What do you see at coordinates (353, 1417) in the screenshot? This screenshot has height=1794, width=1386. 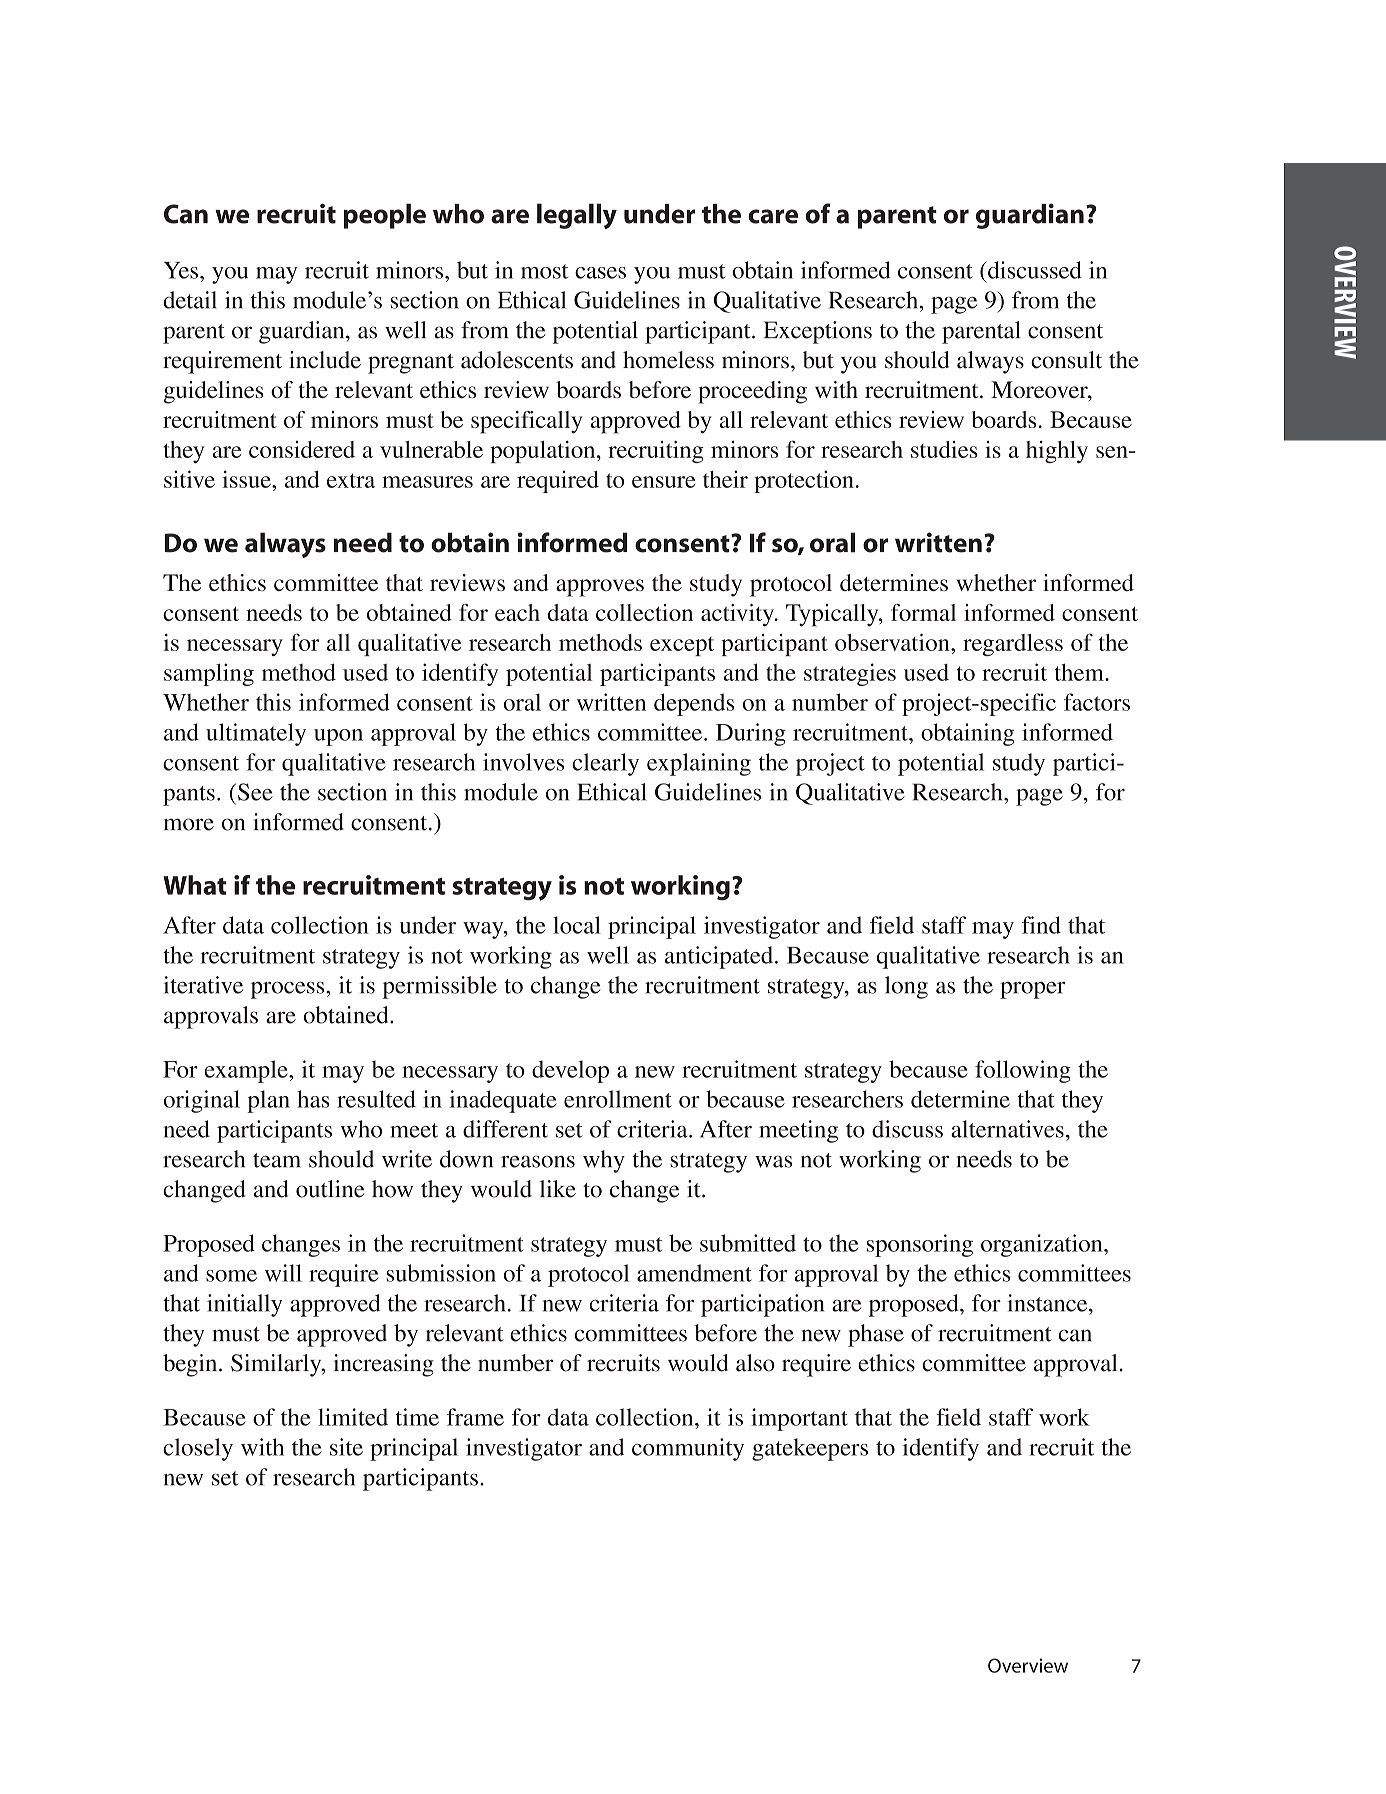 I see `limited` at bounding box center [353, 1417].
